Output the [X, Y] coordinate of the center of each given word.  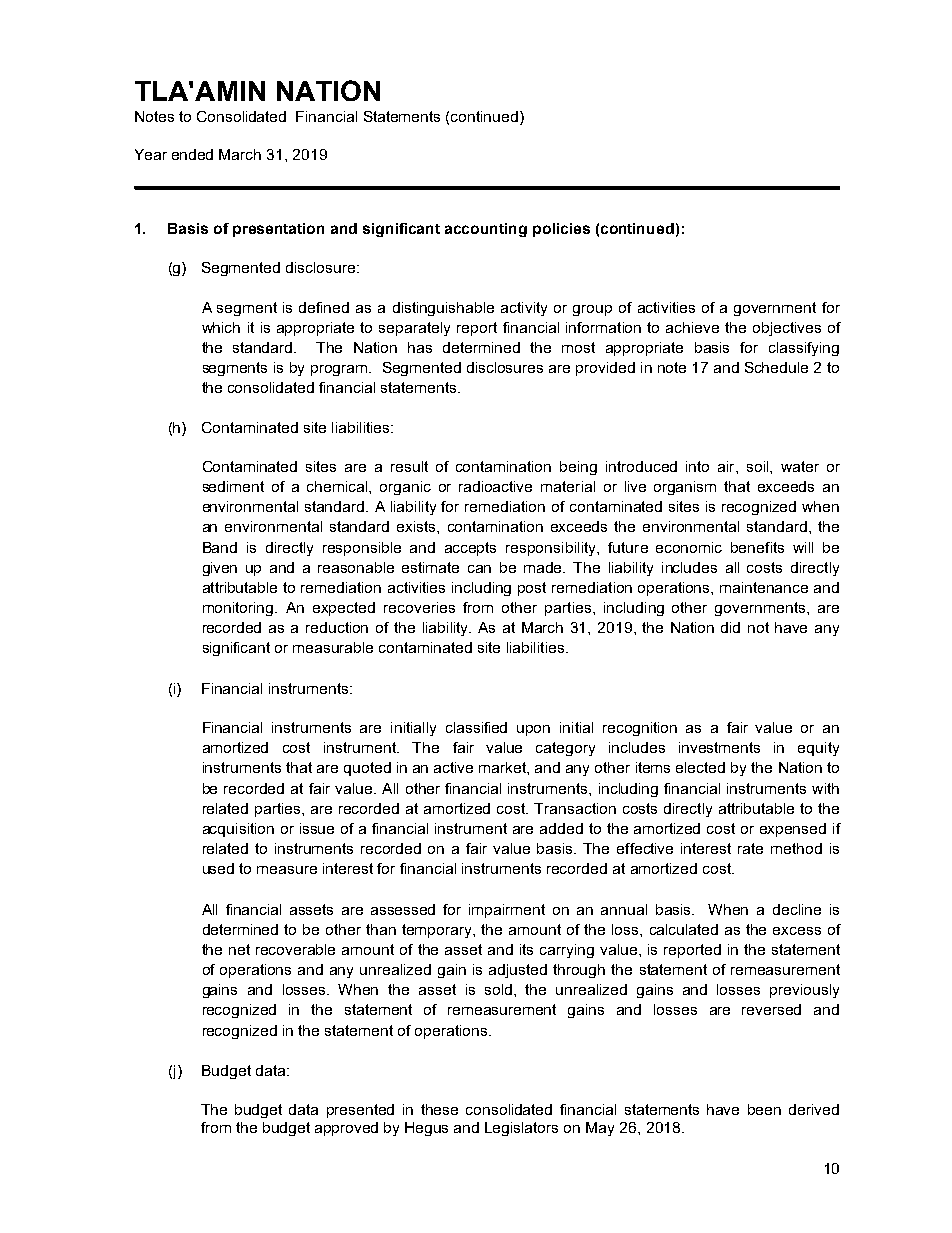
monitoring [239, 609]
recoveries [419, 607]
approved [346, 1129]
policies [561, 230]
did [730, 627]
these [439, 1109]
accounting [486, 230]
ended [192, 154]
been [764, 1109]
